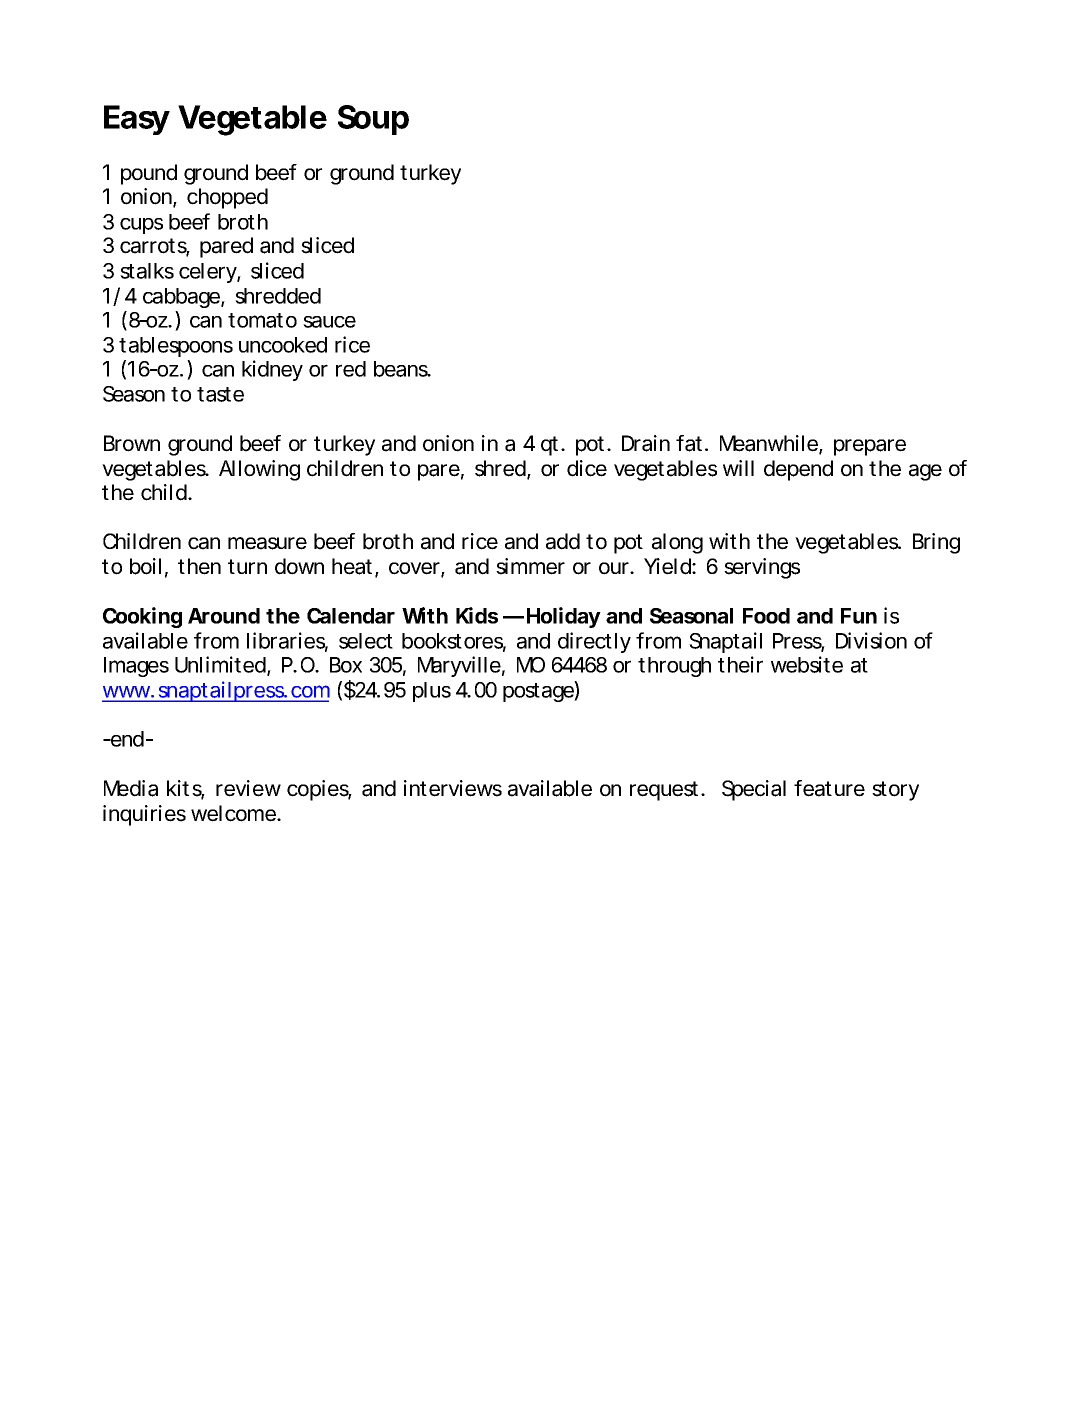 This document has height=1401, width=1083. I want to click on feature, so click(829, 788).
